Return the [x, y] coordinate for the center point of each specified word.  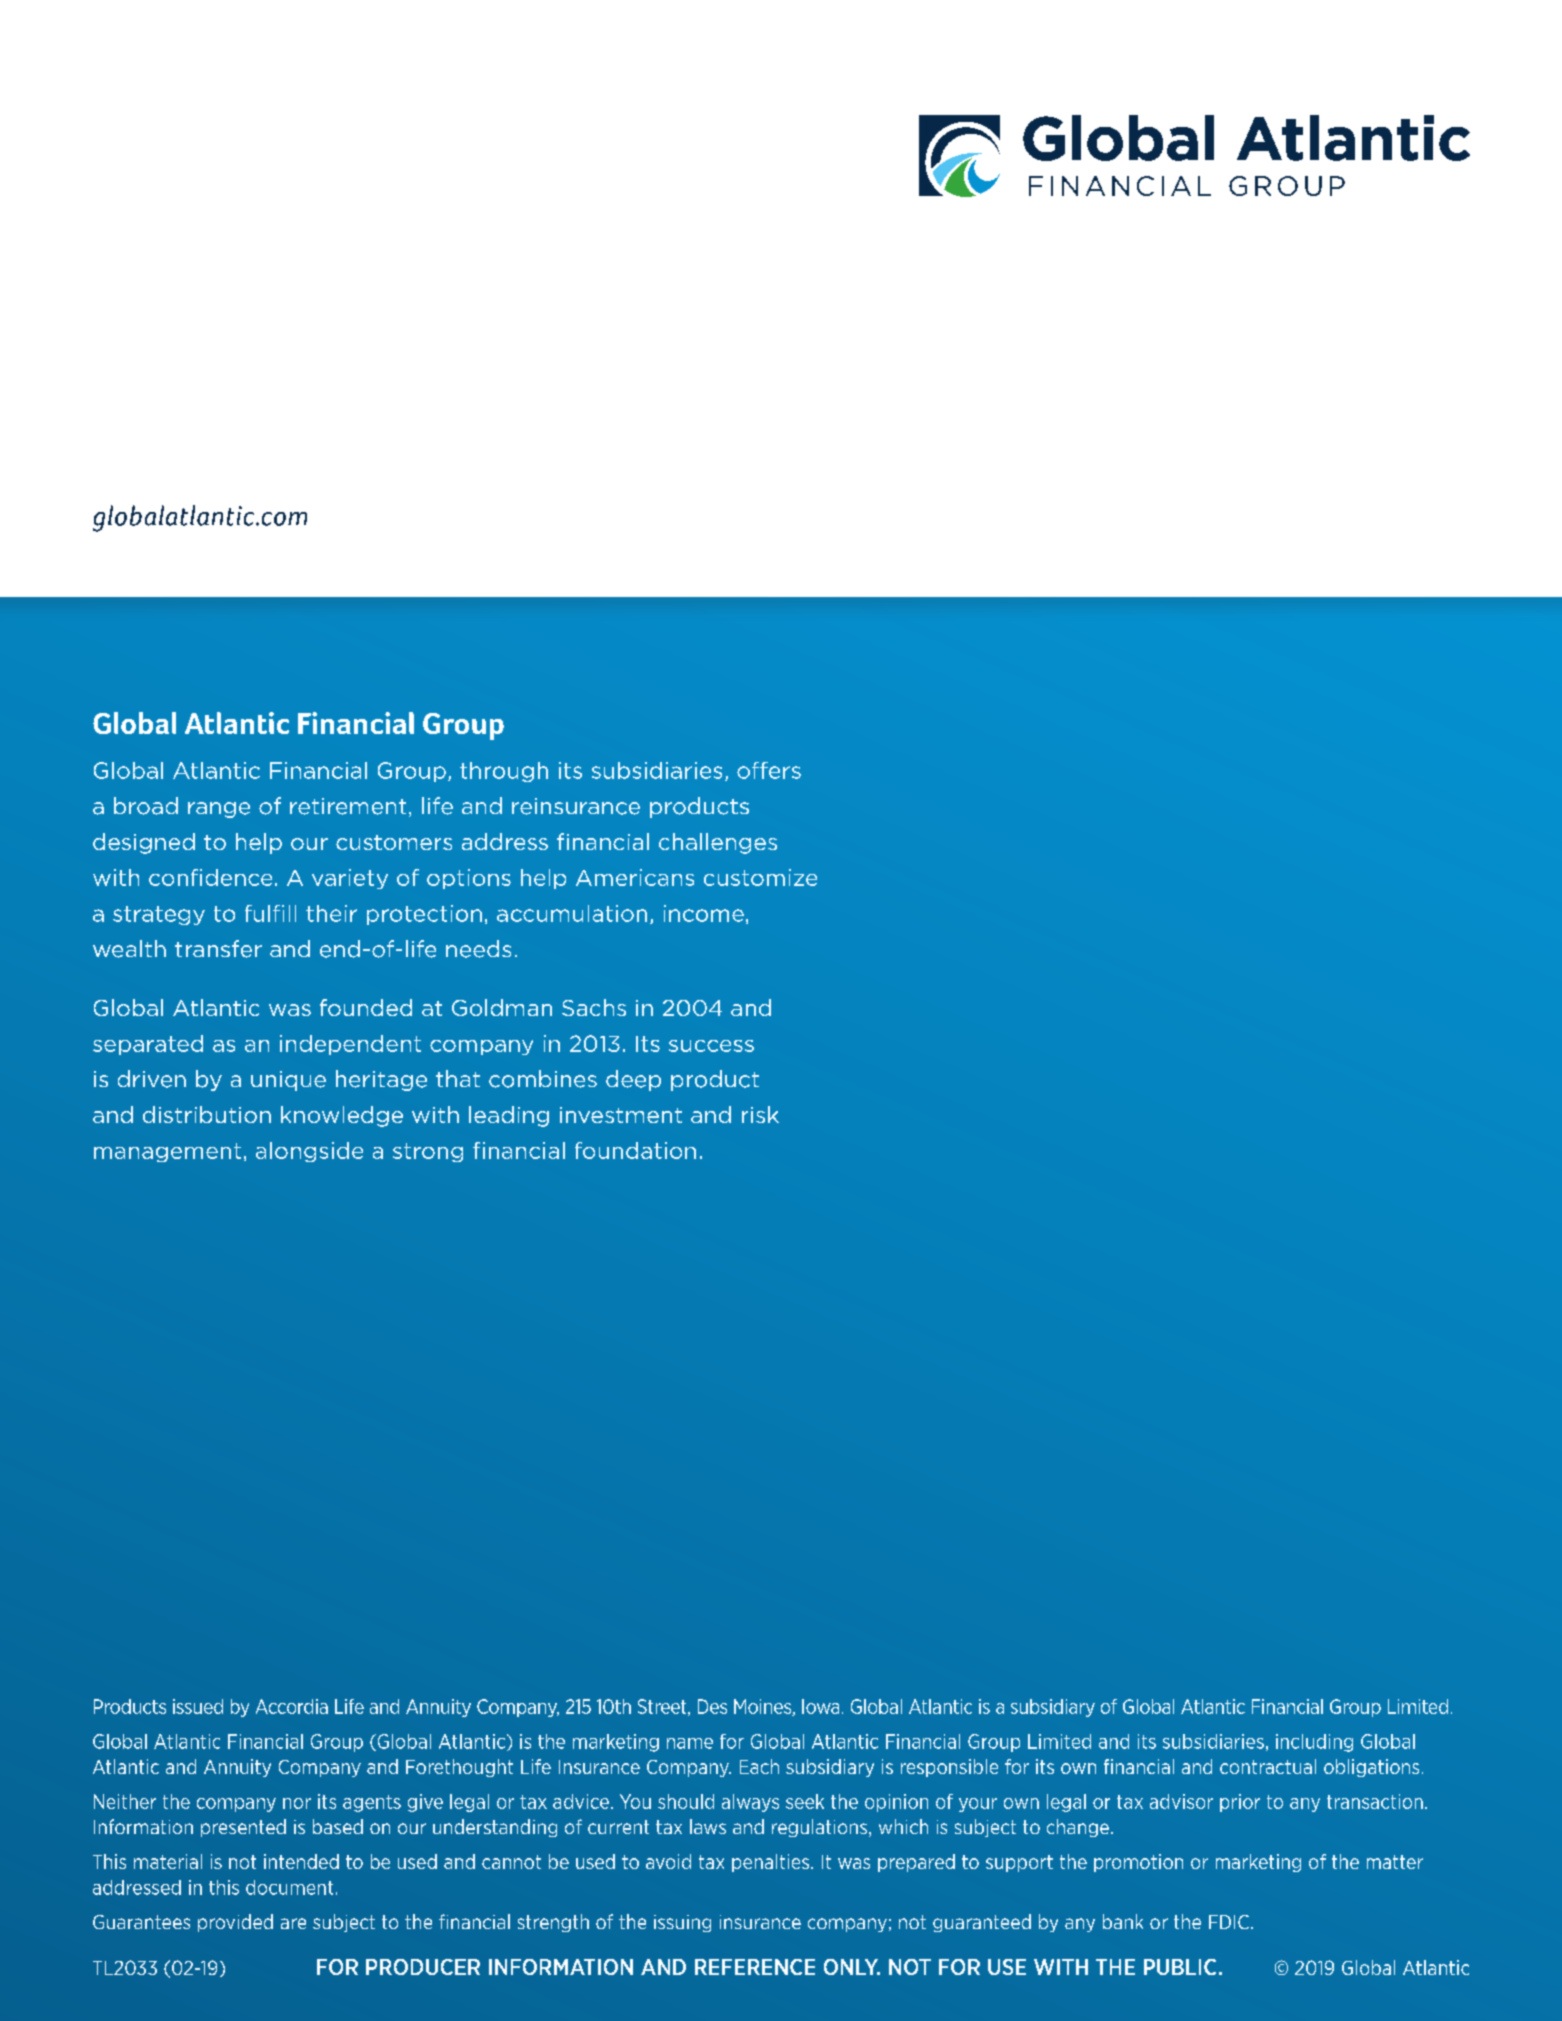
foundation [635, 1150]
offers [769, 770]
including [1314, 1743]
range [219, 810]
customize [760, 877]
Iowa [820, 1706]
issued [198, 1706]
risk [760, 1114]
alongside [309, 1152]
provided [235, 1923]
